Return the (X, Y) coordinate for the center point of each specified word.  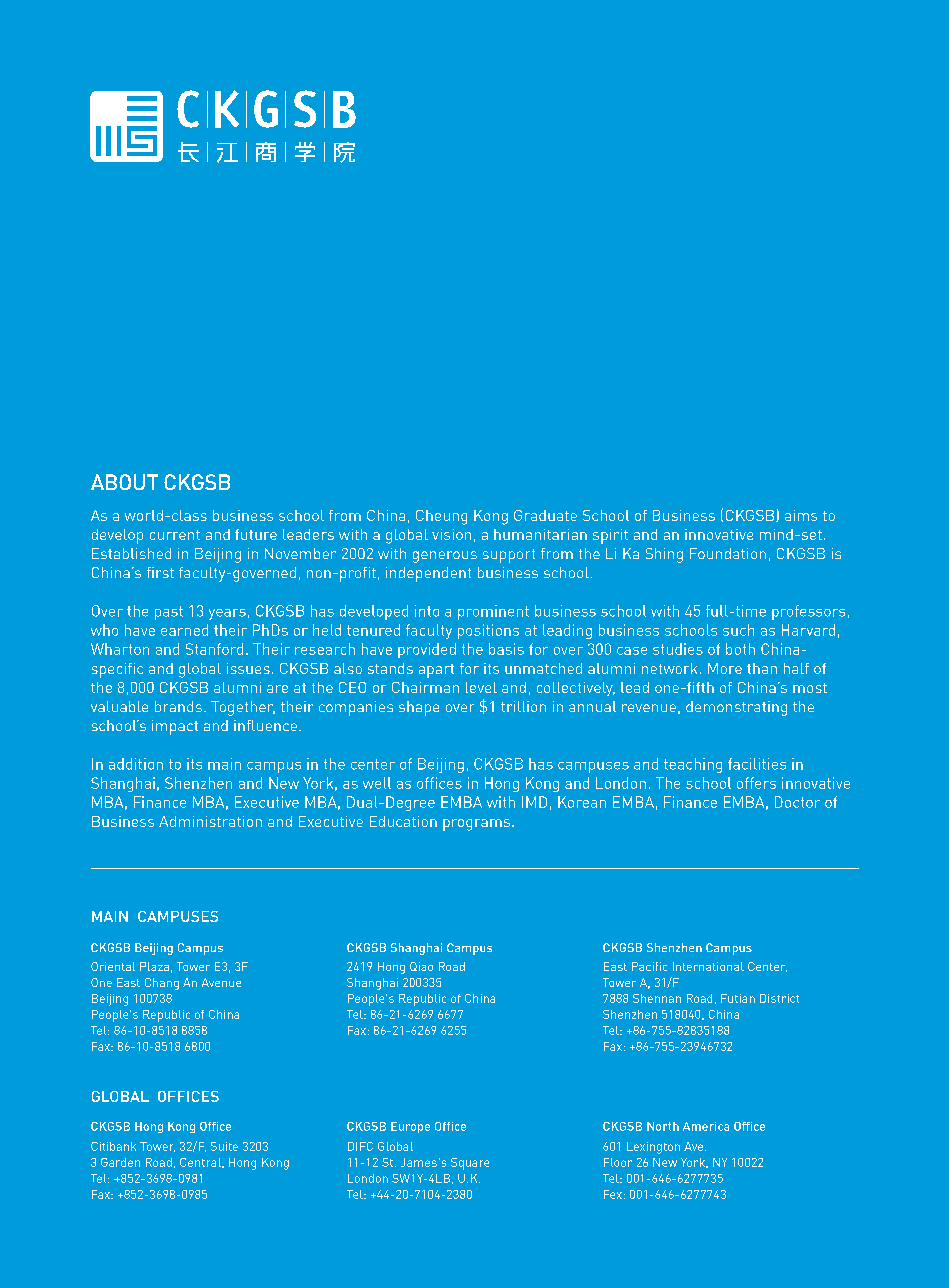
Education (403, 821)
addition (136, 764)
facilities (757, 764)
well (377, 783)
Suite (224, 1146)
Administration (210, 821)
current (175, 535)
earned (184, 630)
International (708, 966)
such (738, 630)
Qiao (421, 966)
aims (801, 515)
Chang (162, 984)
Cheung (441, 517)
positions (488, 631)
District (779, 998)
